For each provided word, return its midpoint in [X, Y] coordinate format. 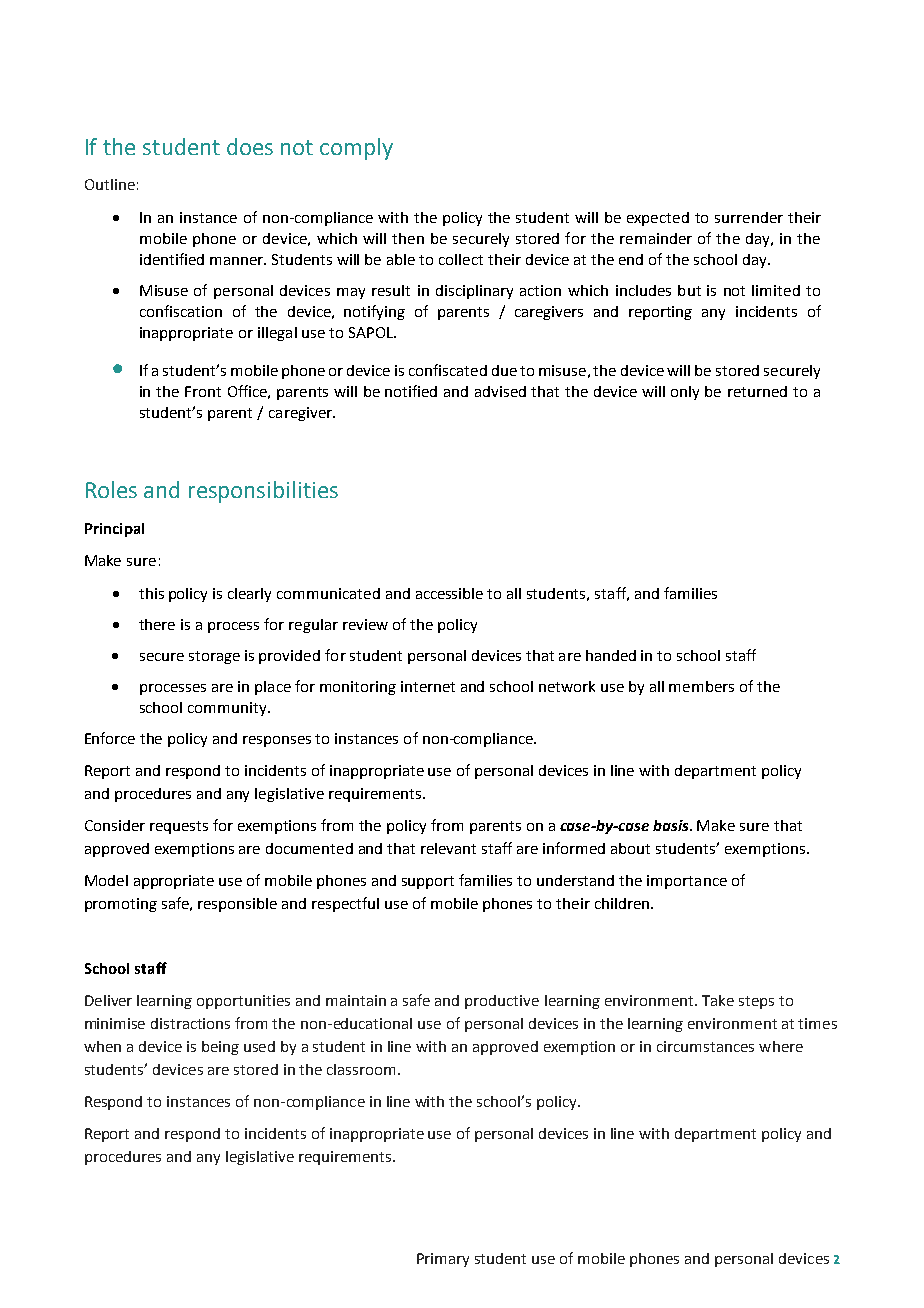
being [220, 1048]
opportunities [243, 1002]
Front [203, 391]
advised [500, 391]
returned [757, 391]
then [408, 238]
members [701, 686]
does [250, 146]
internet [428, 686]
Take [718, 1000]
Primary [443, 1260]
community [228, 709]
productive [502, 1002]
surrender [749, 217]
